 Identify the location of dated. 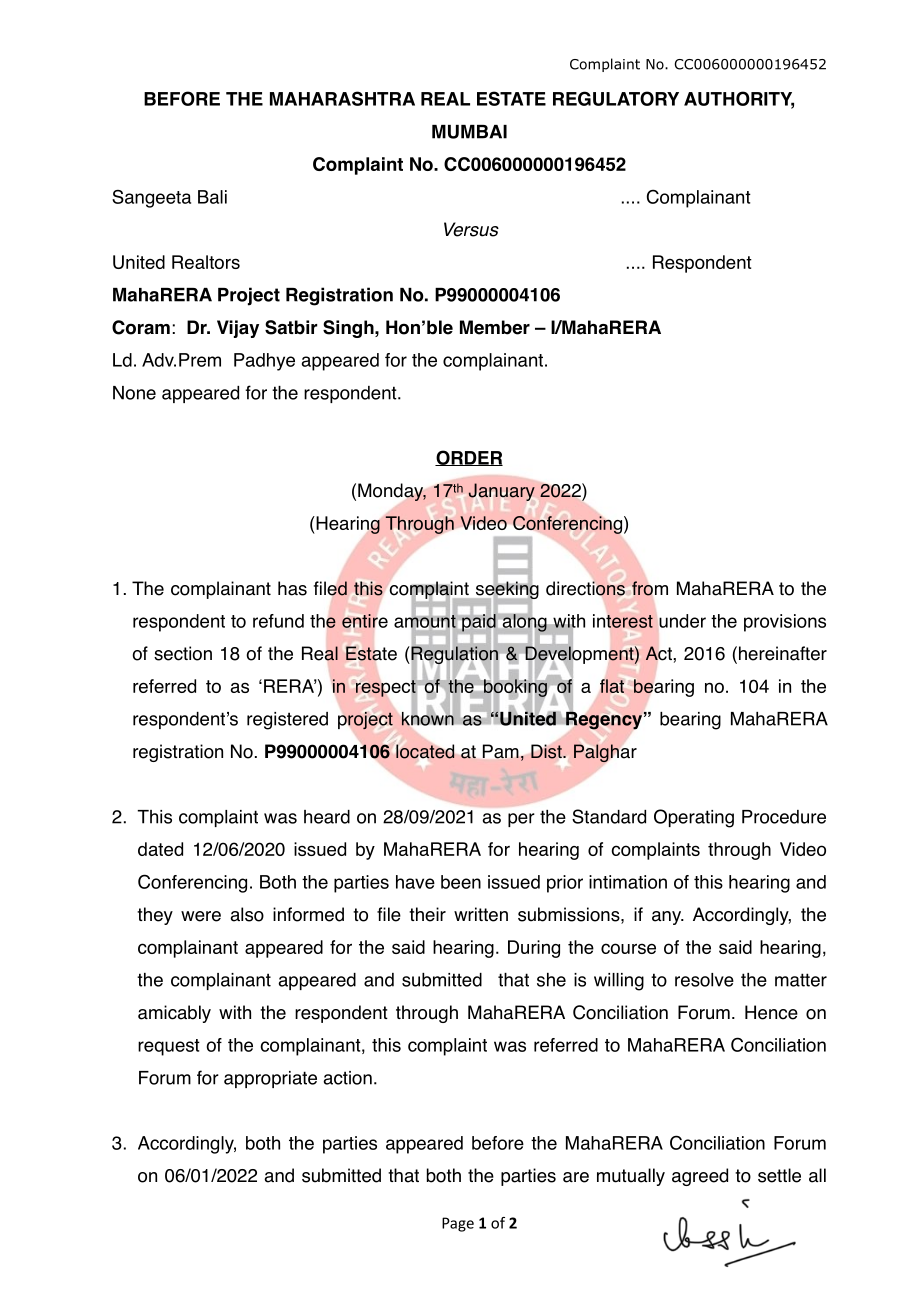
(160, 849).
